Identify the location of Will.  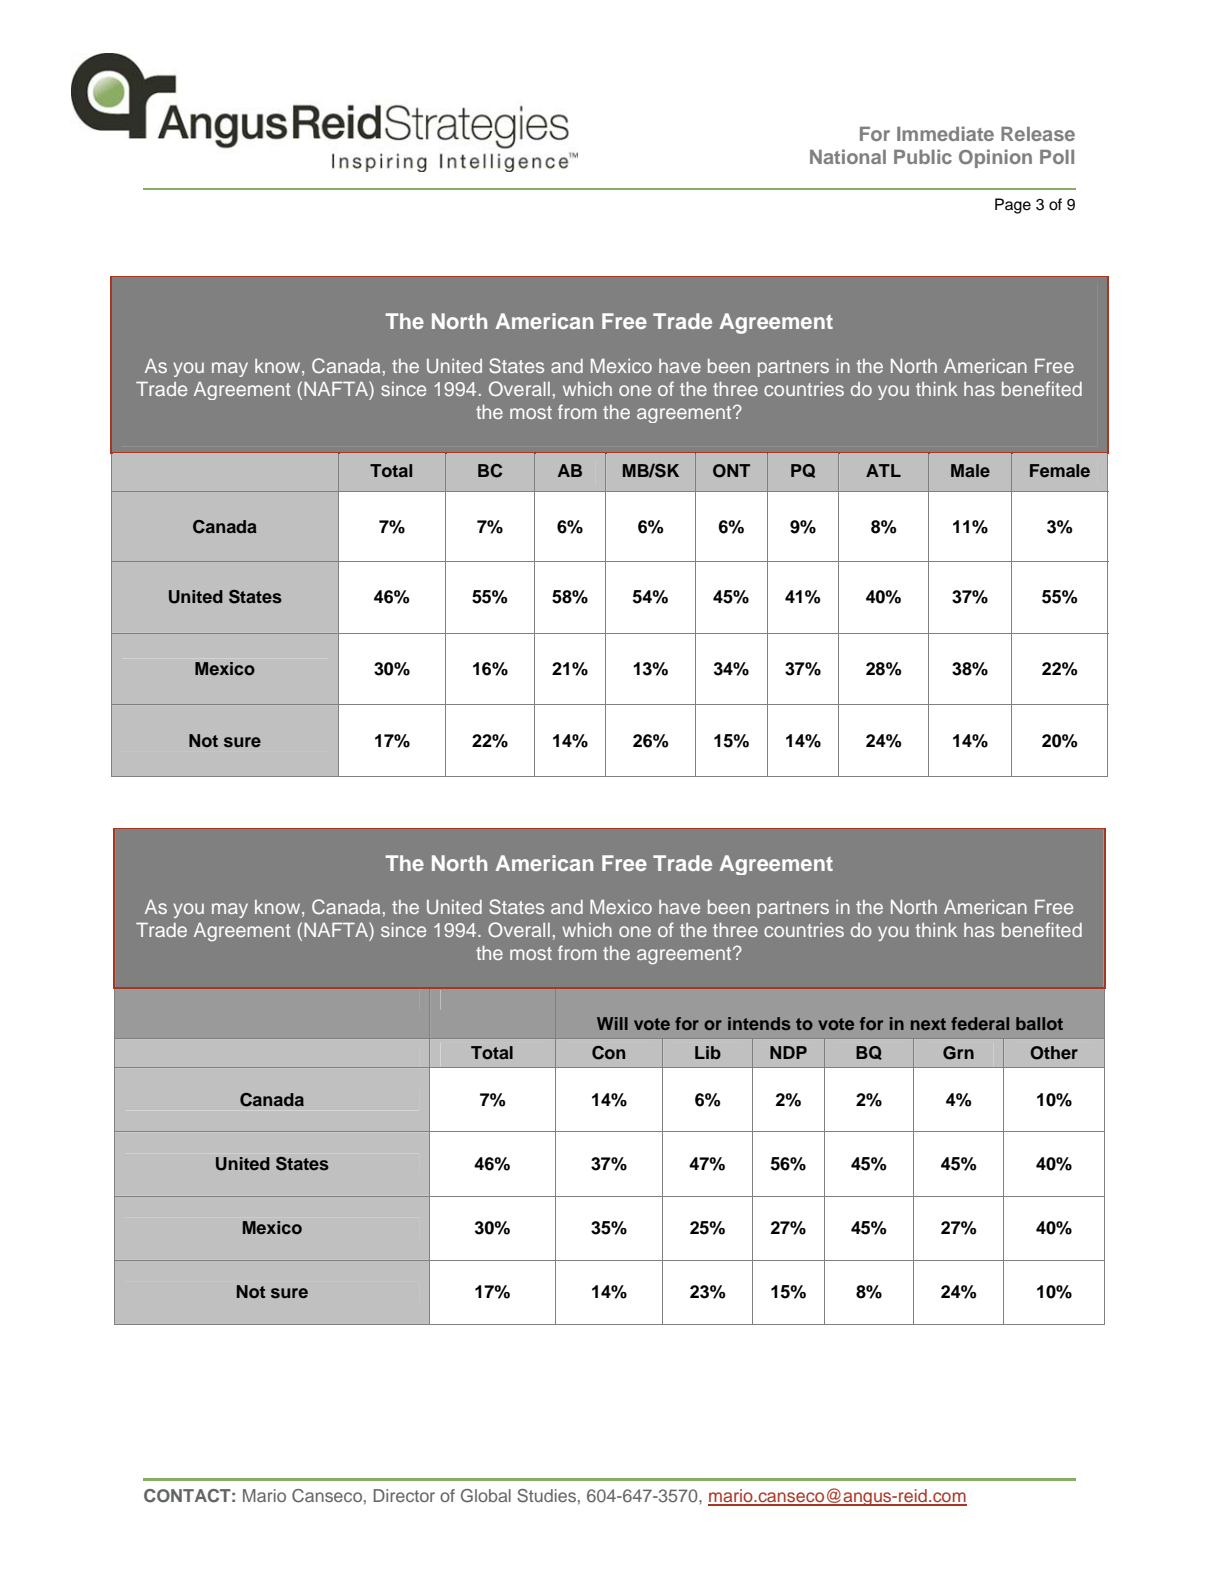
(612, 1023).
